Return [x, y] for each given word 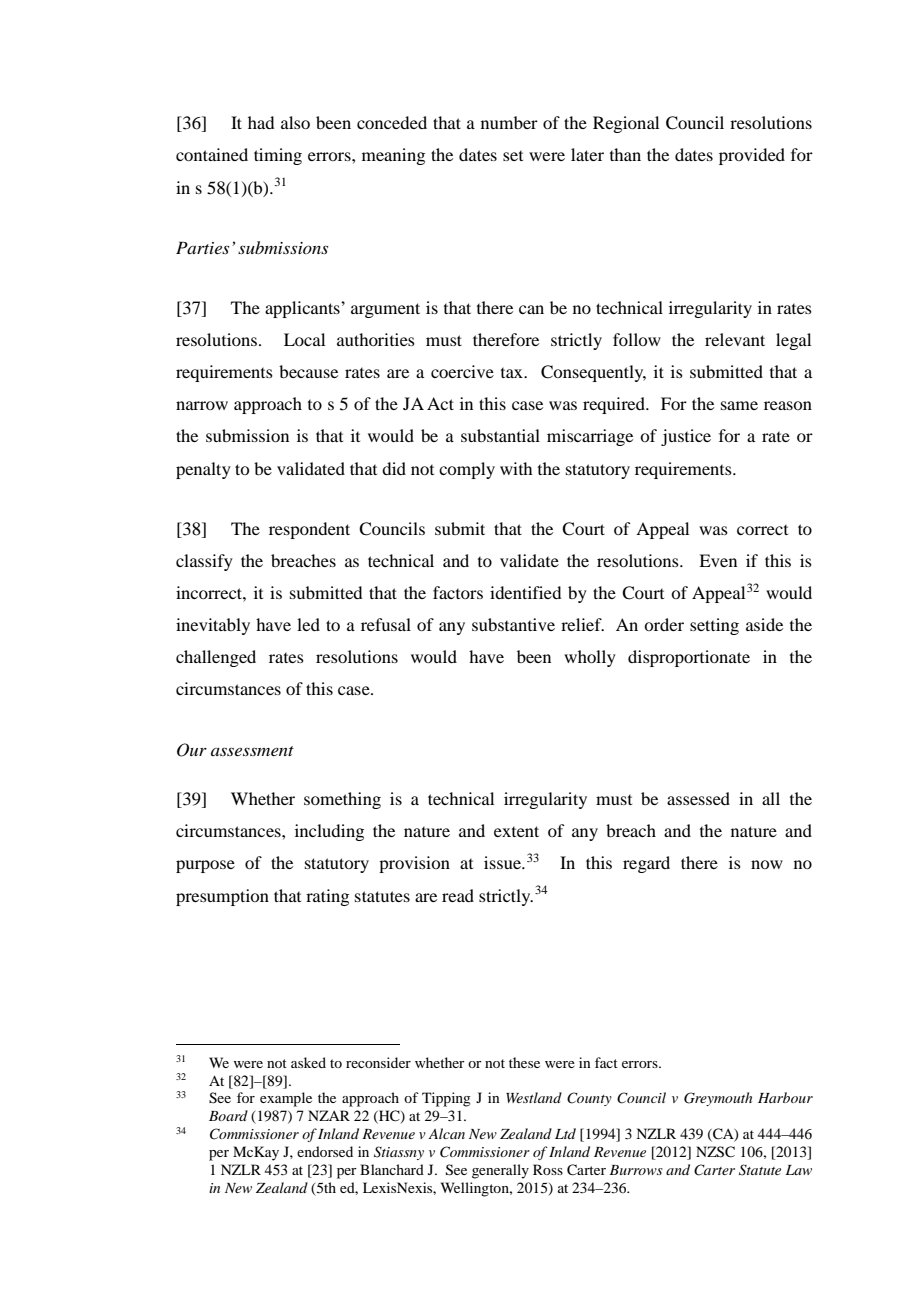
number [509, 122]
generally [500, 1171]
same [739, 405]
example [286, 1099]
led [308, 624]
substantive [513, 624]
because [308, 371]
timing [278, 156]
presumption [222, 897]
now [767, 864]
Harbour [785, 1097]
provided [752, 156]
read [458, 895]
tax [513, 373]
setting [714, 626]
